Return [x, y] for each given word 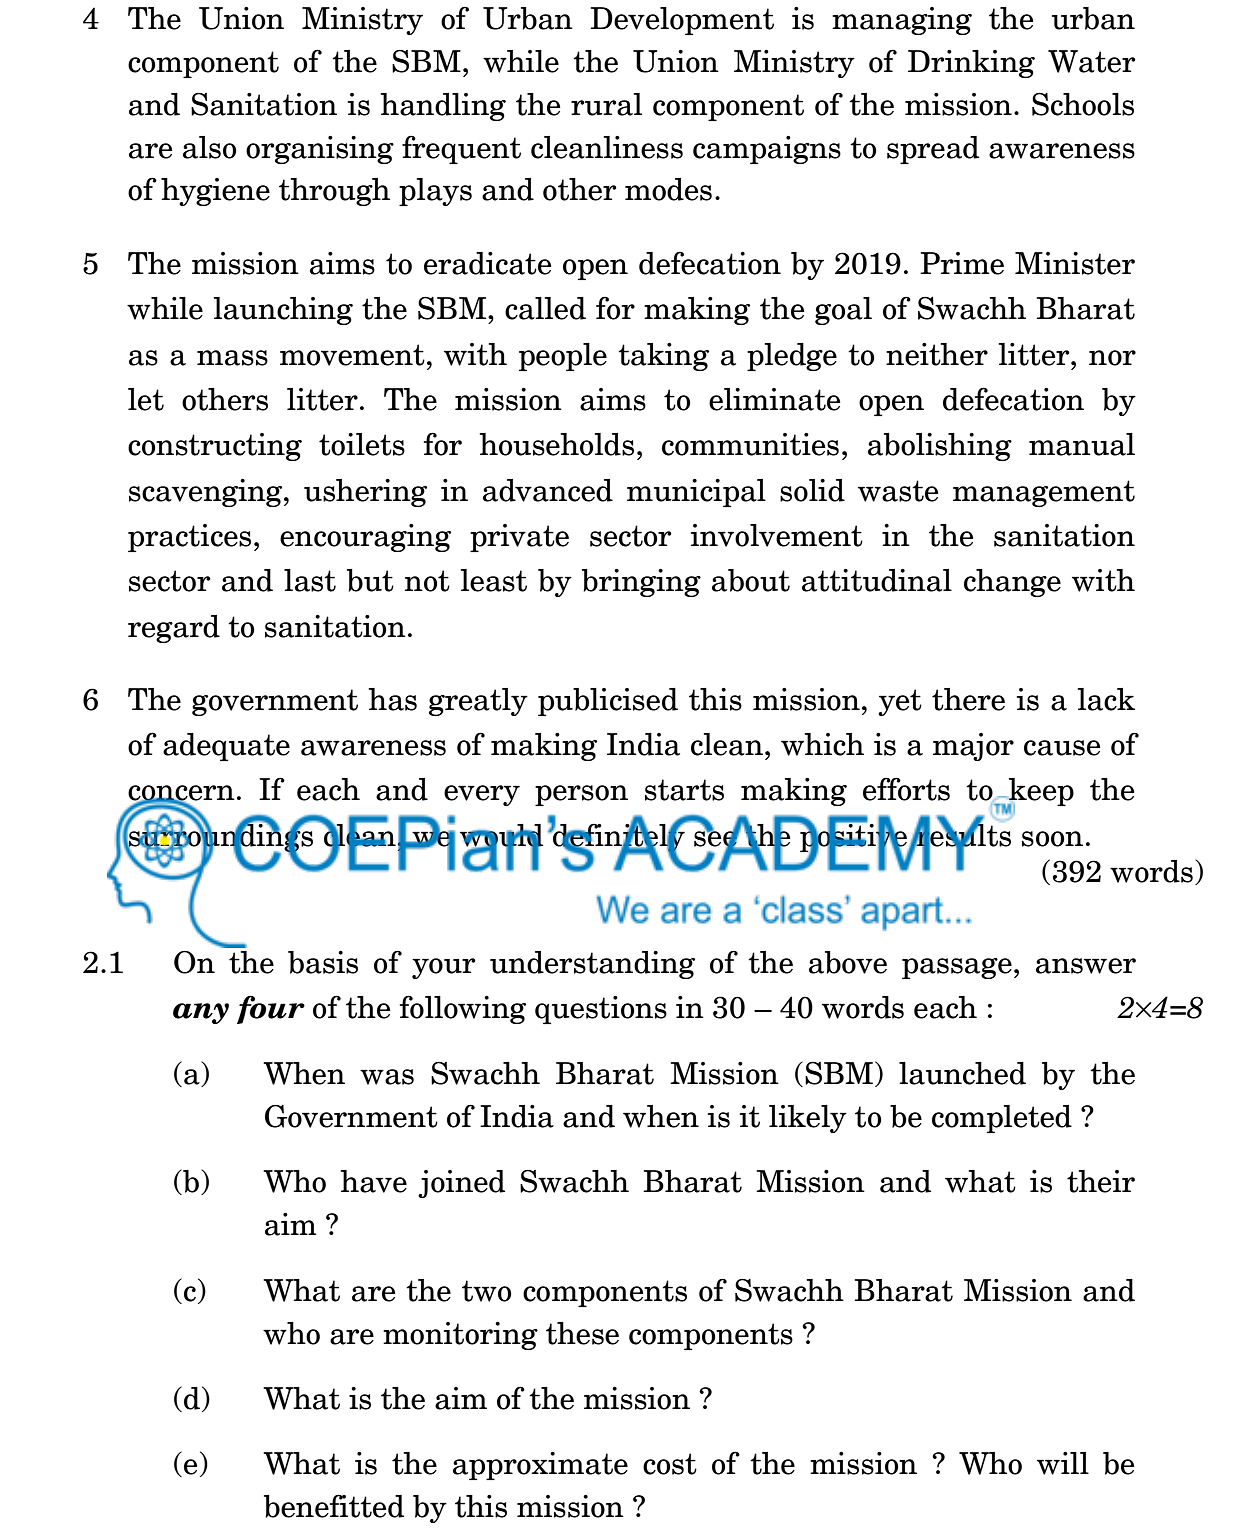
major [973, 747]
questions [601, 1010]
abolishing [940, 447]
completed [1002, 1119]
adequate [226, 747]
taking [663, 357]
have [374, 1181]
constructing [215, 447]
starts [684, 790]
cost [670, 1464]
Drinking [971, 64]
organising [320, 150]
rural [606, 104]
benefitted [334, 1506]
